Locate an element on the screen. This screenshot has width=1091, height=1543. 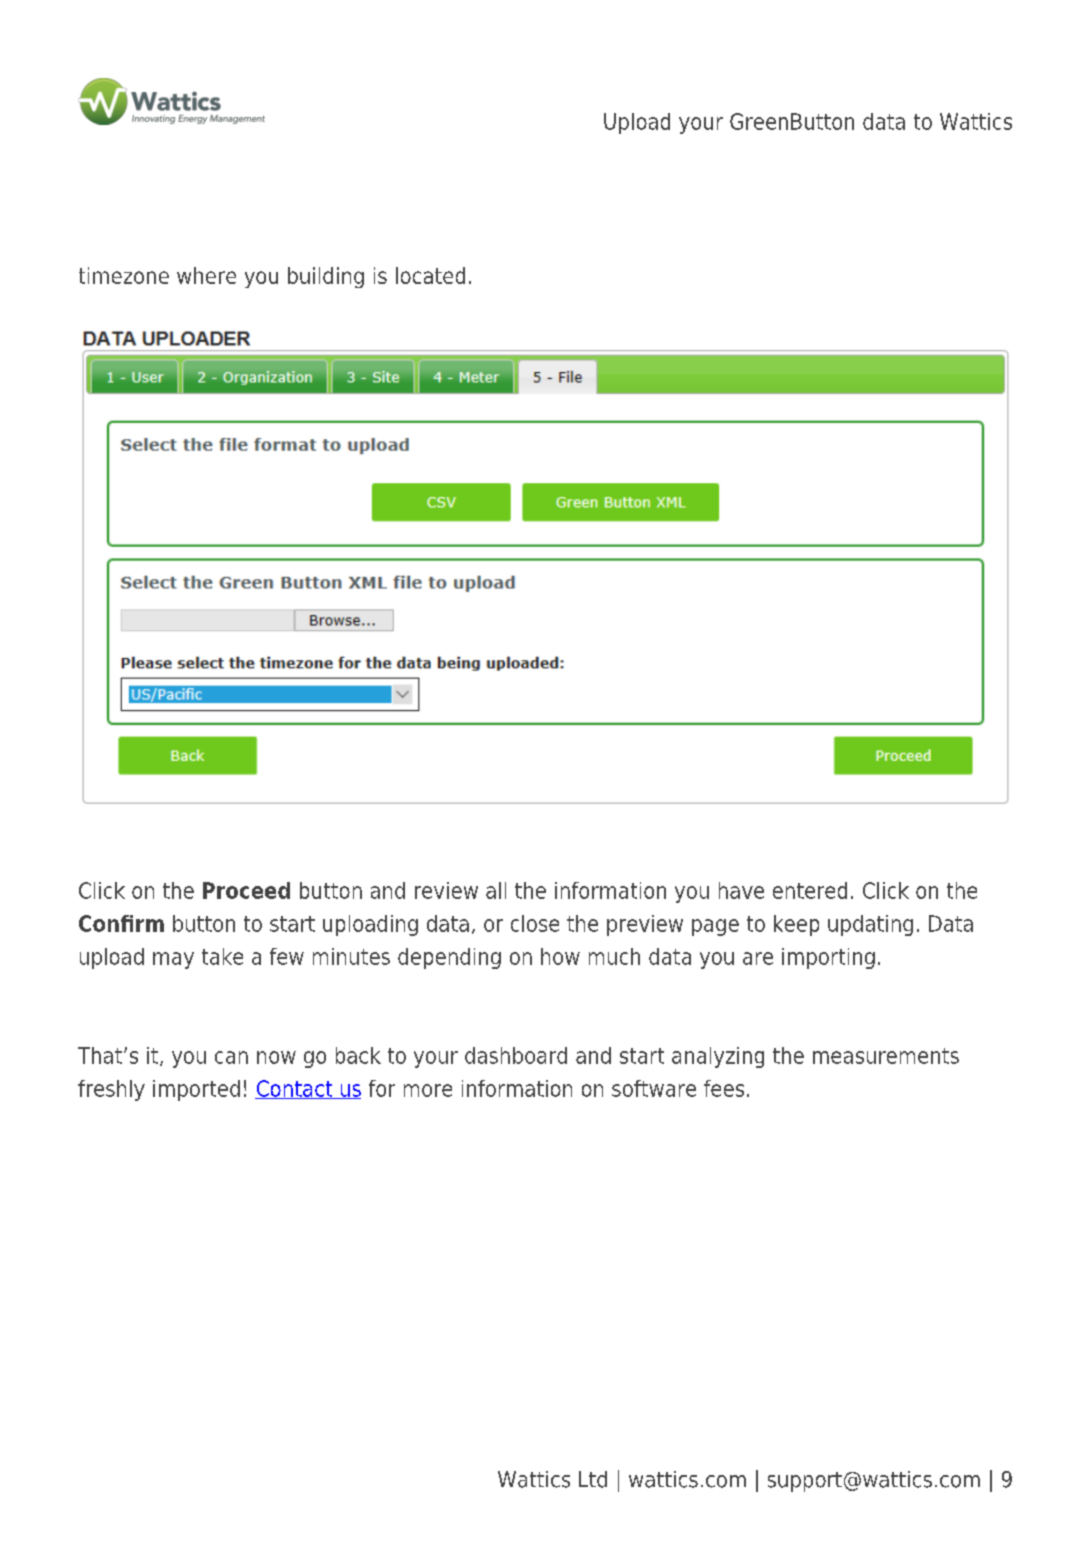
entered is located at coordinates (810, 890).
